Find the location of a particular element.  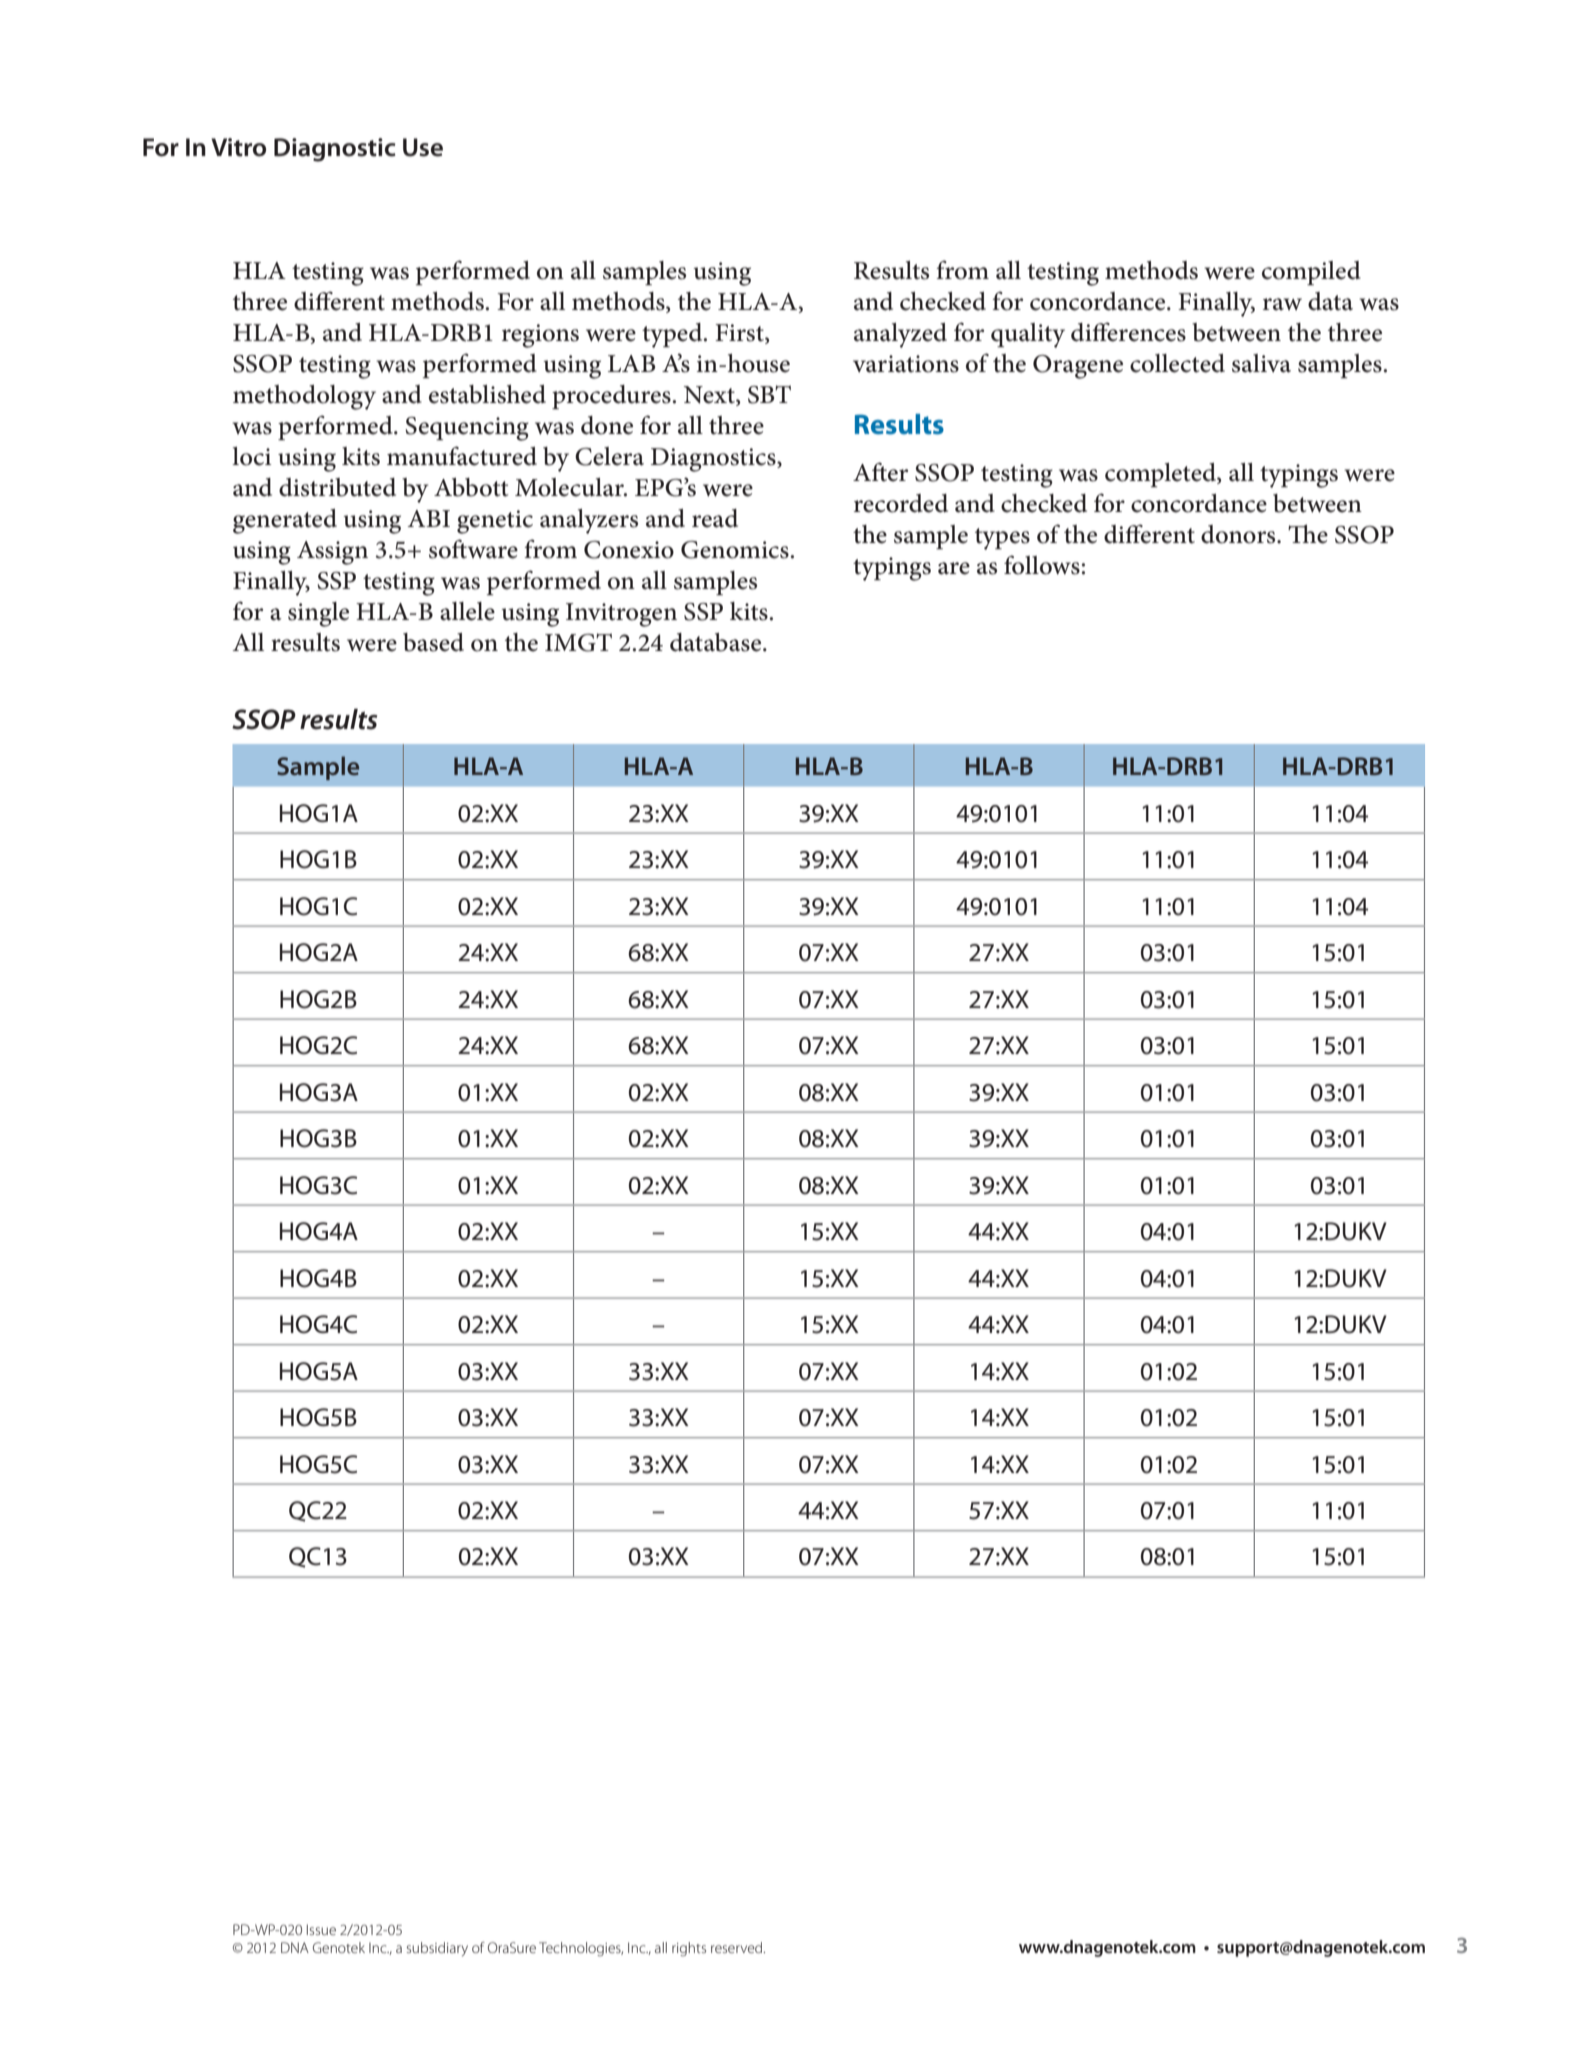

First is located at coordinates (740, 334).
